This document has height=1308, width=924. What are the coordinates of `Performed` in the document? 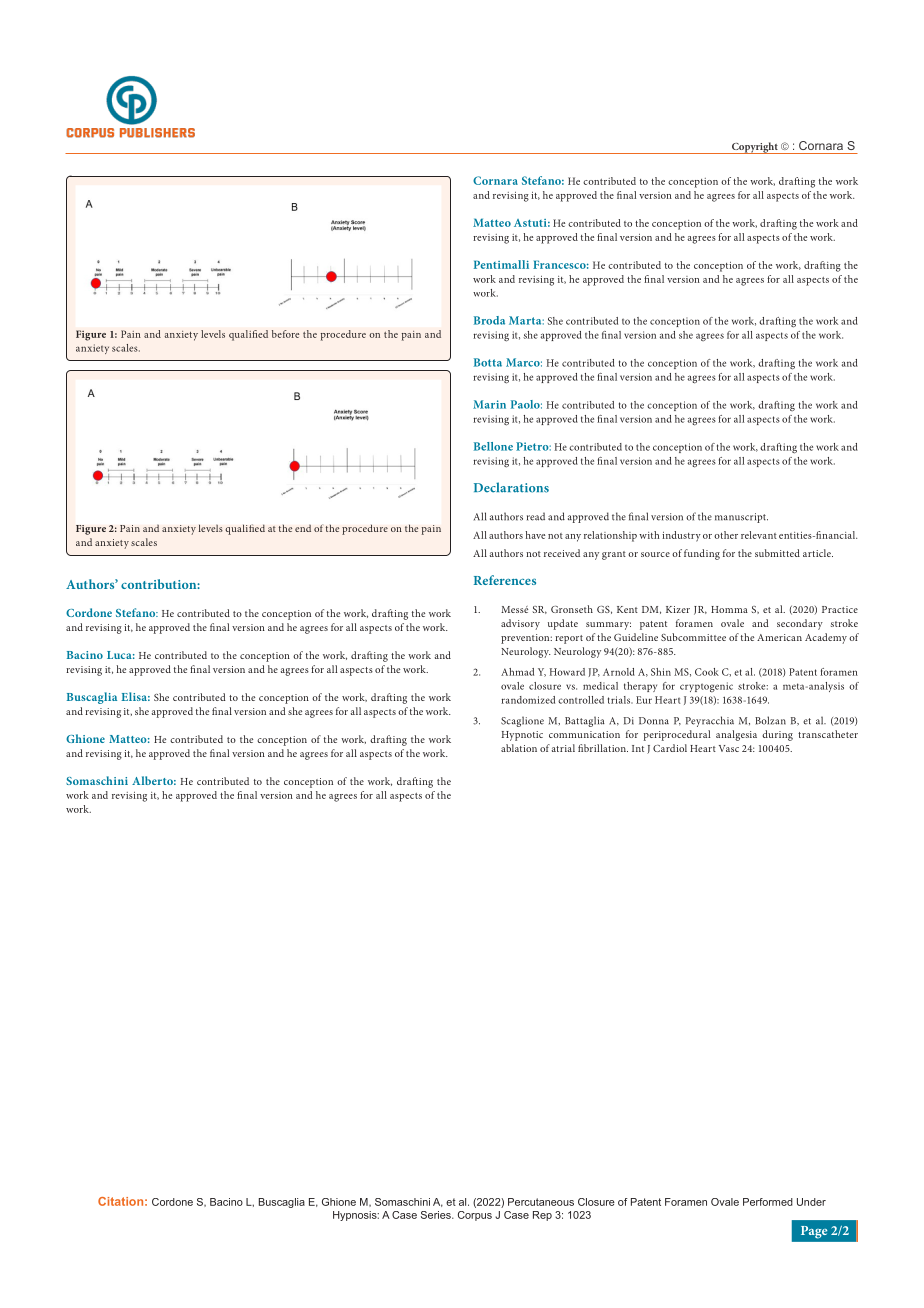 It's located at (768, 1202).
